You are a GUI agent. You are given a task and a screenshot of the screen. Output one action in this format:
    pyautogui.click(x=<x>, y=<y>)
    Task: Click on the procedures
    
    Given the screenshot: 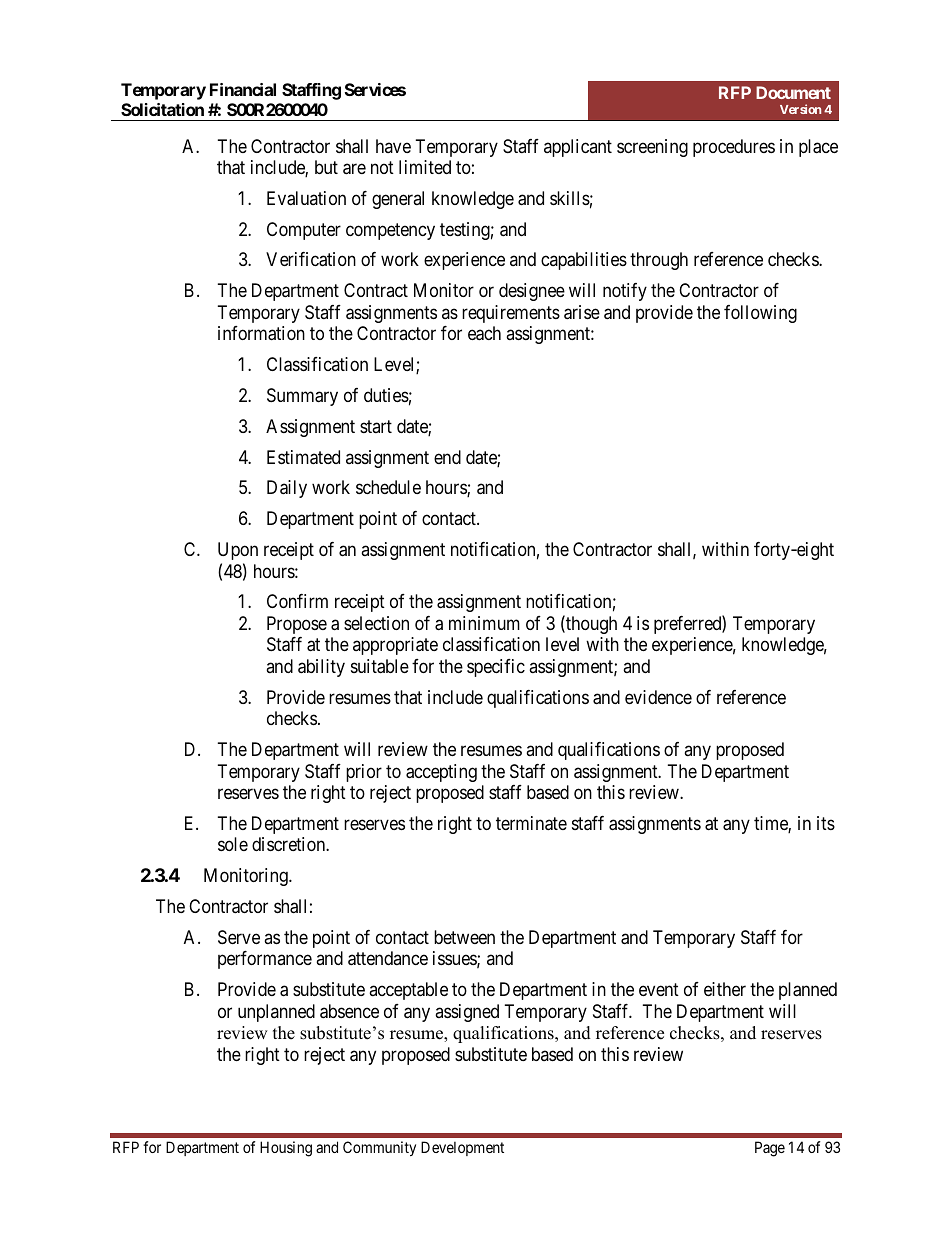 What is the action you would take?
    pyautogui.click(x=734, y=148)
